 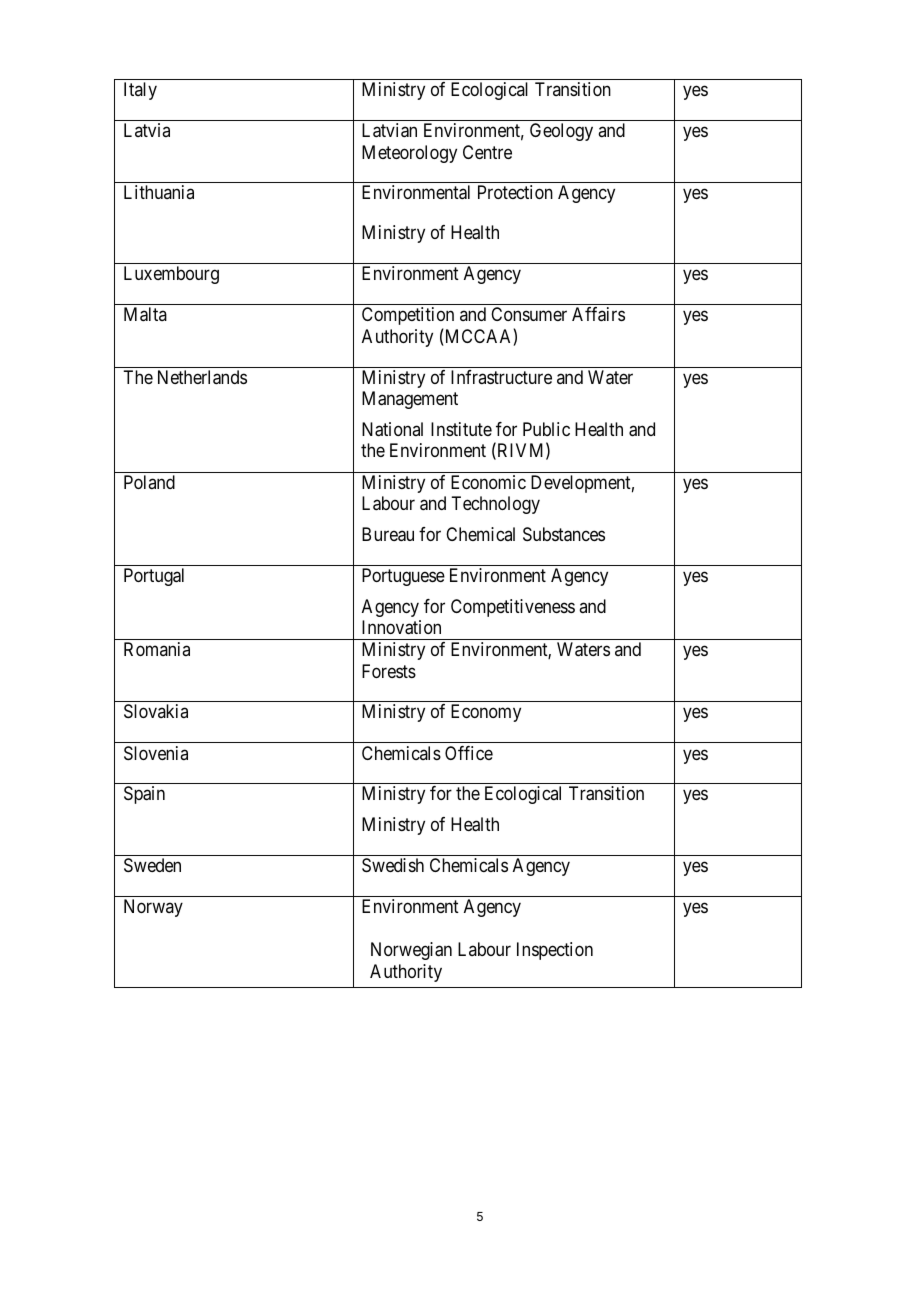 I want to click on Economy, so click(x=486, y=713).
